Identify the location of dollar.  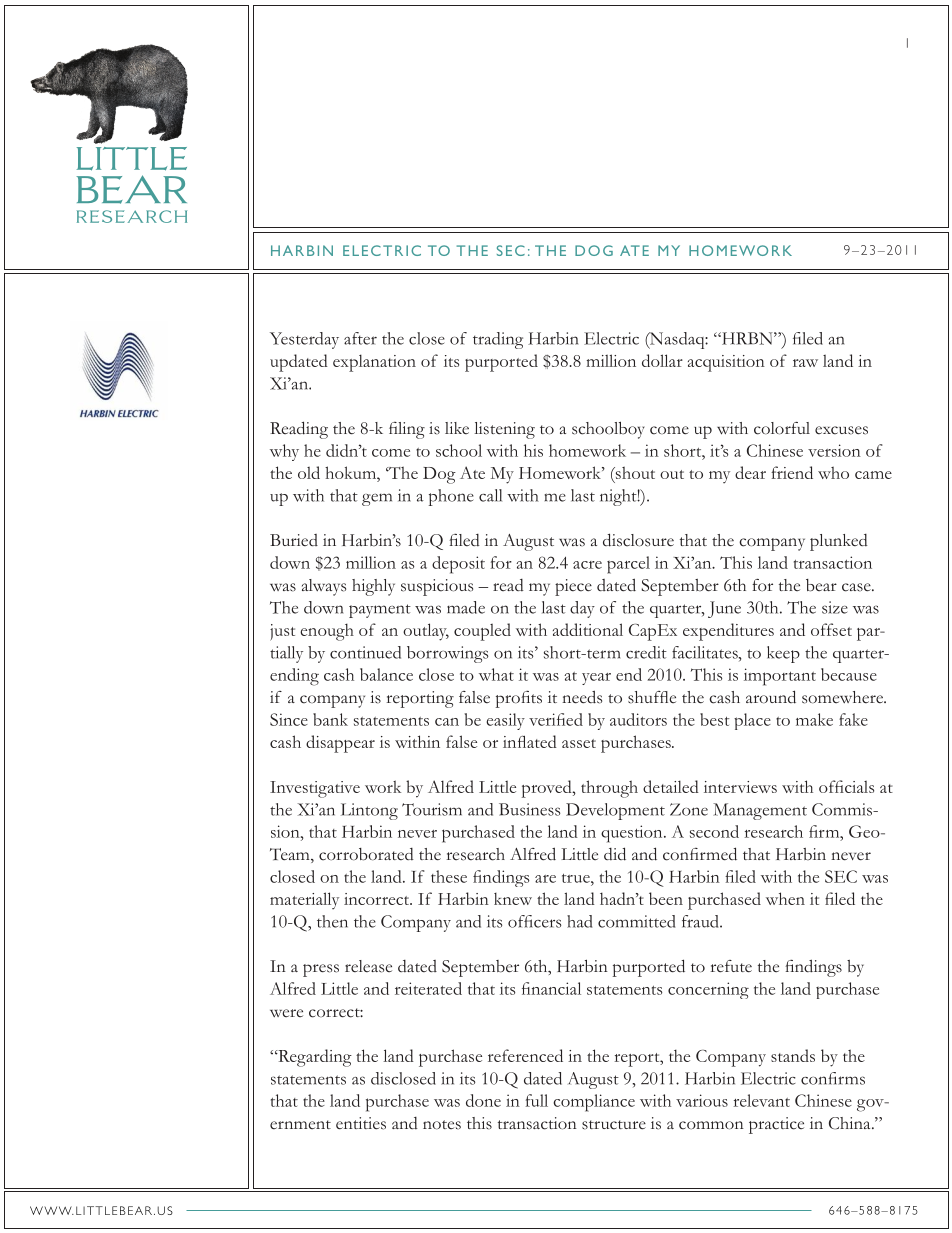
(662, 360).
